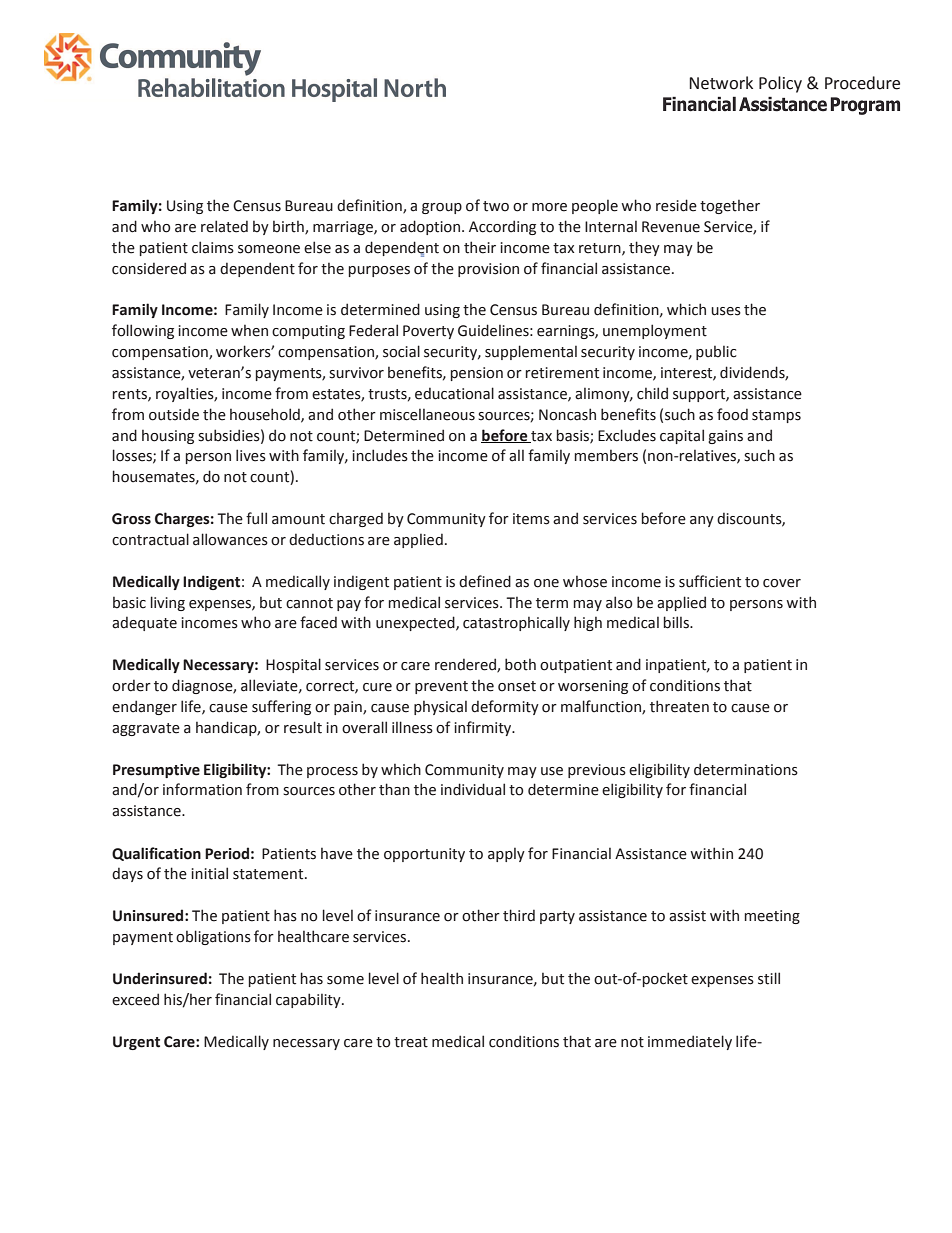 The width and height of the screenshot is (952, 1233). What do you see at coordinates (725, 437) in the screenshot?
I see `gains` at bounding box center [725, 437].
